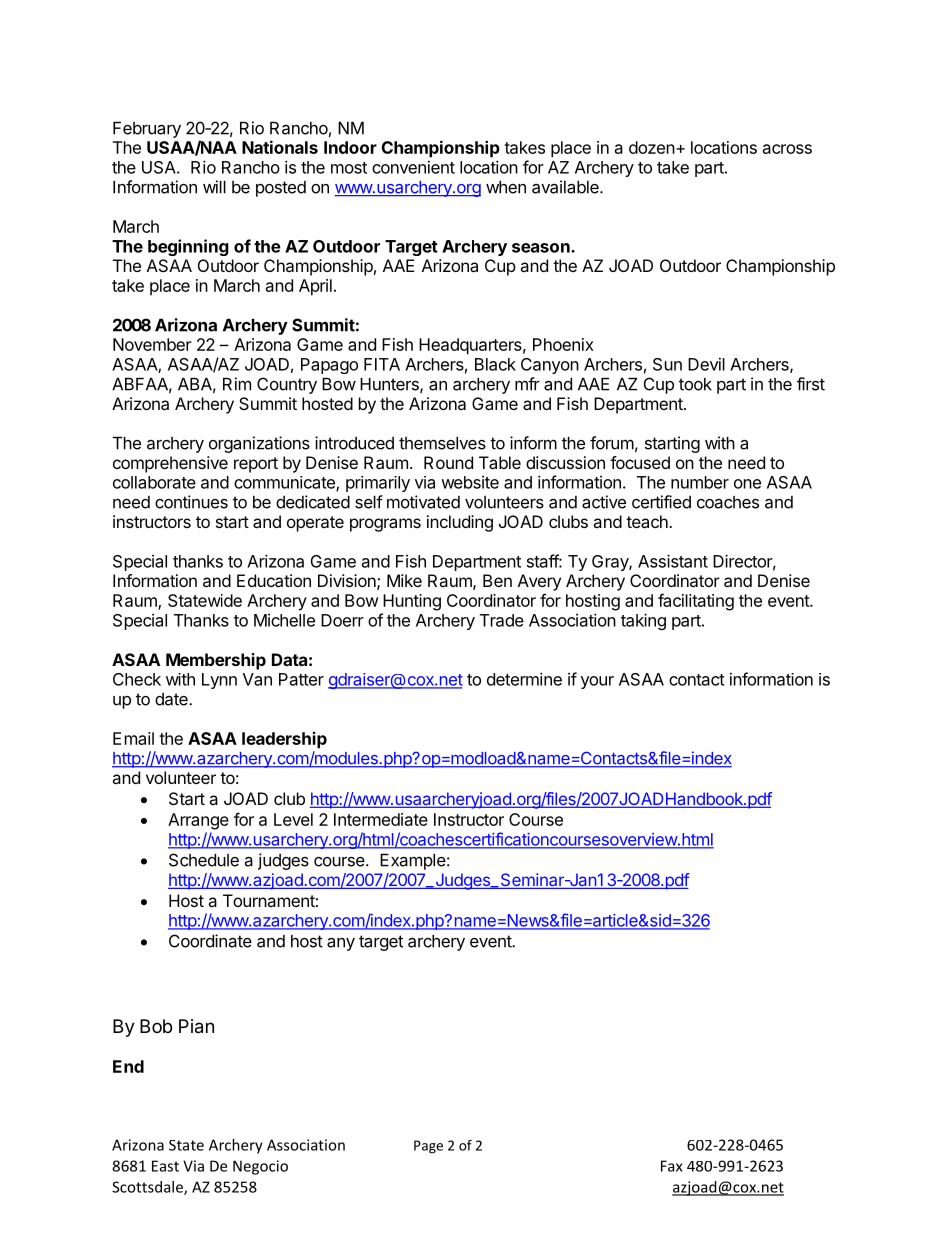  Describe the element at coordinates (502, 620) in the screenshot. I see `Trade` at that location.
